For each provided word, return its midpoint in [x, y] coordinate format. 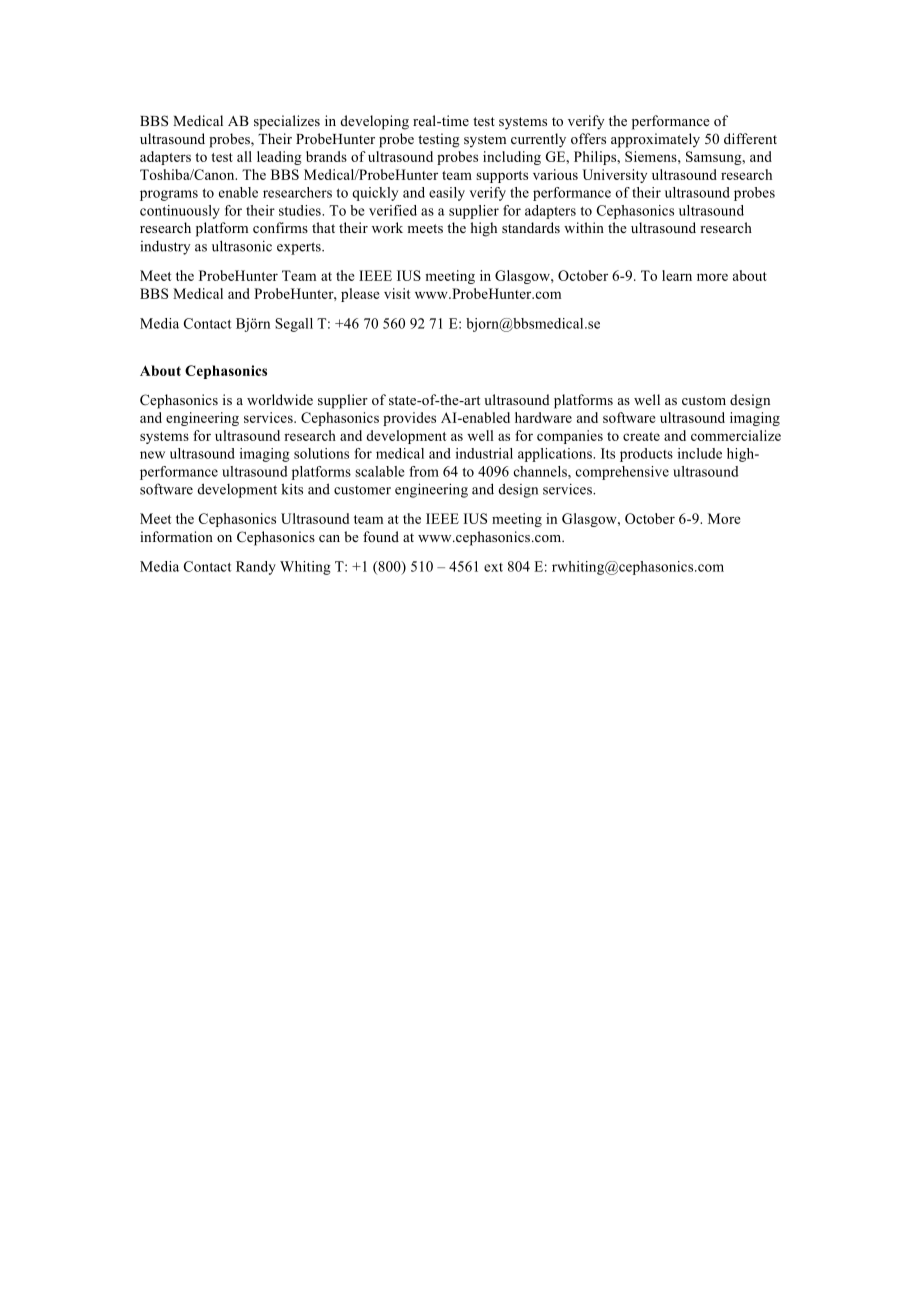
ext [493, 567]
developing [375, 122]
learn [677, 275]
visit [397, 293]
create [641, 436]
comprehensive [622, 473]
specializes [287, 122]
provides [409, 419]
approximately [655, 140]
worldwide [280, 399]
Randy [256, 568]
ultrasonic [242, 246]
